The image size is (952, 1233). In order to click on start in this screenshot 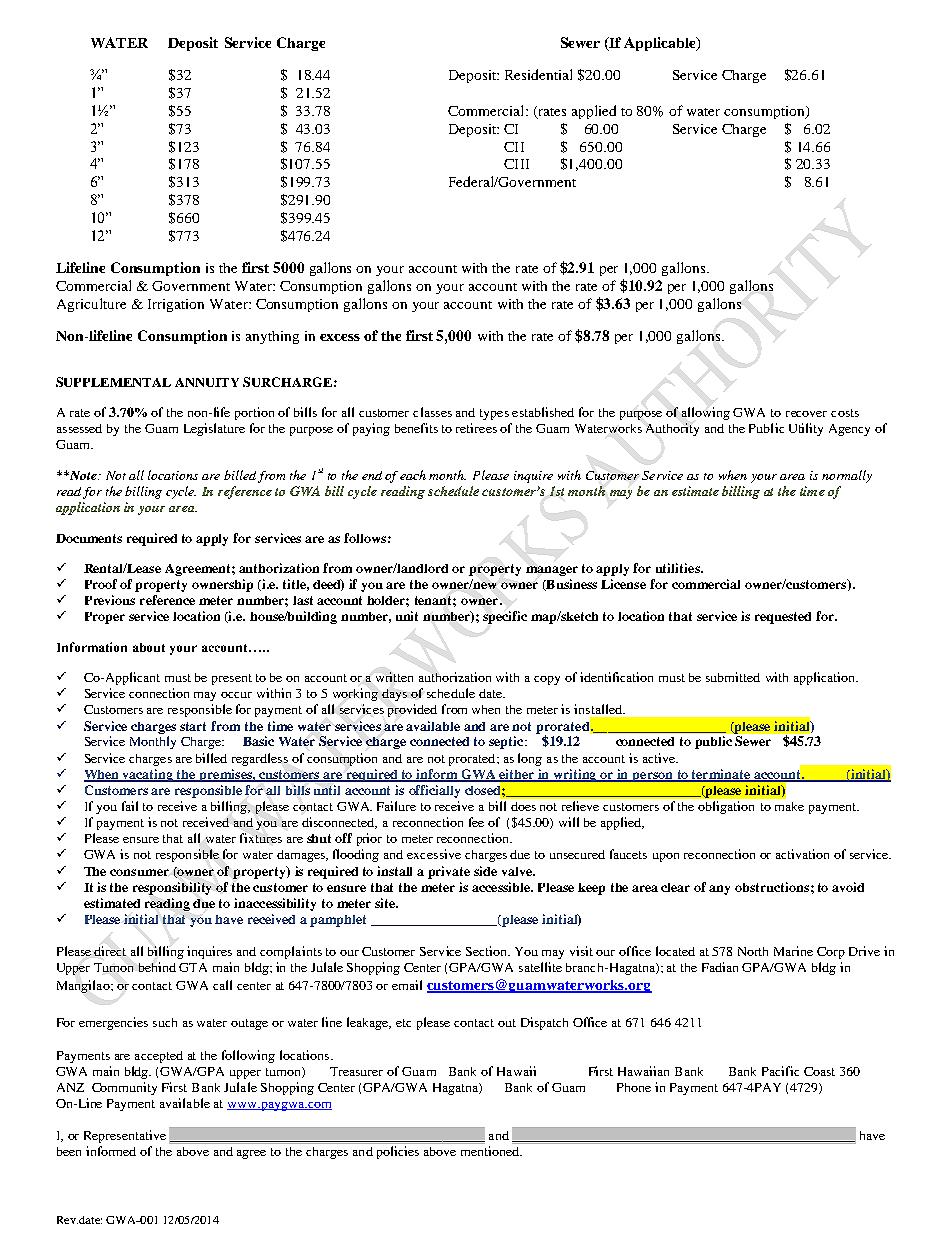, I will do `click(193, 726)`.
